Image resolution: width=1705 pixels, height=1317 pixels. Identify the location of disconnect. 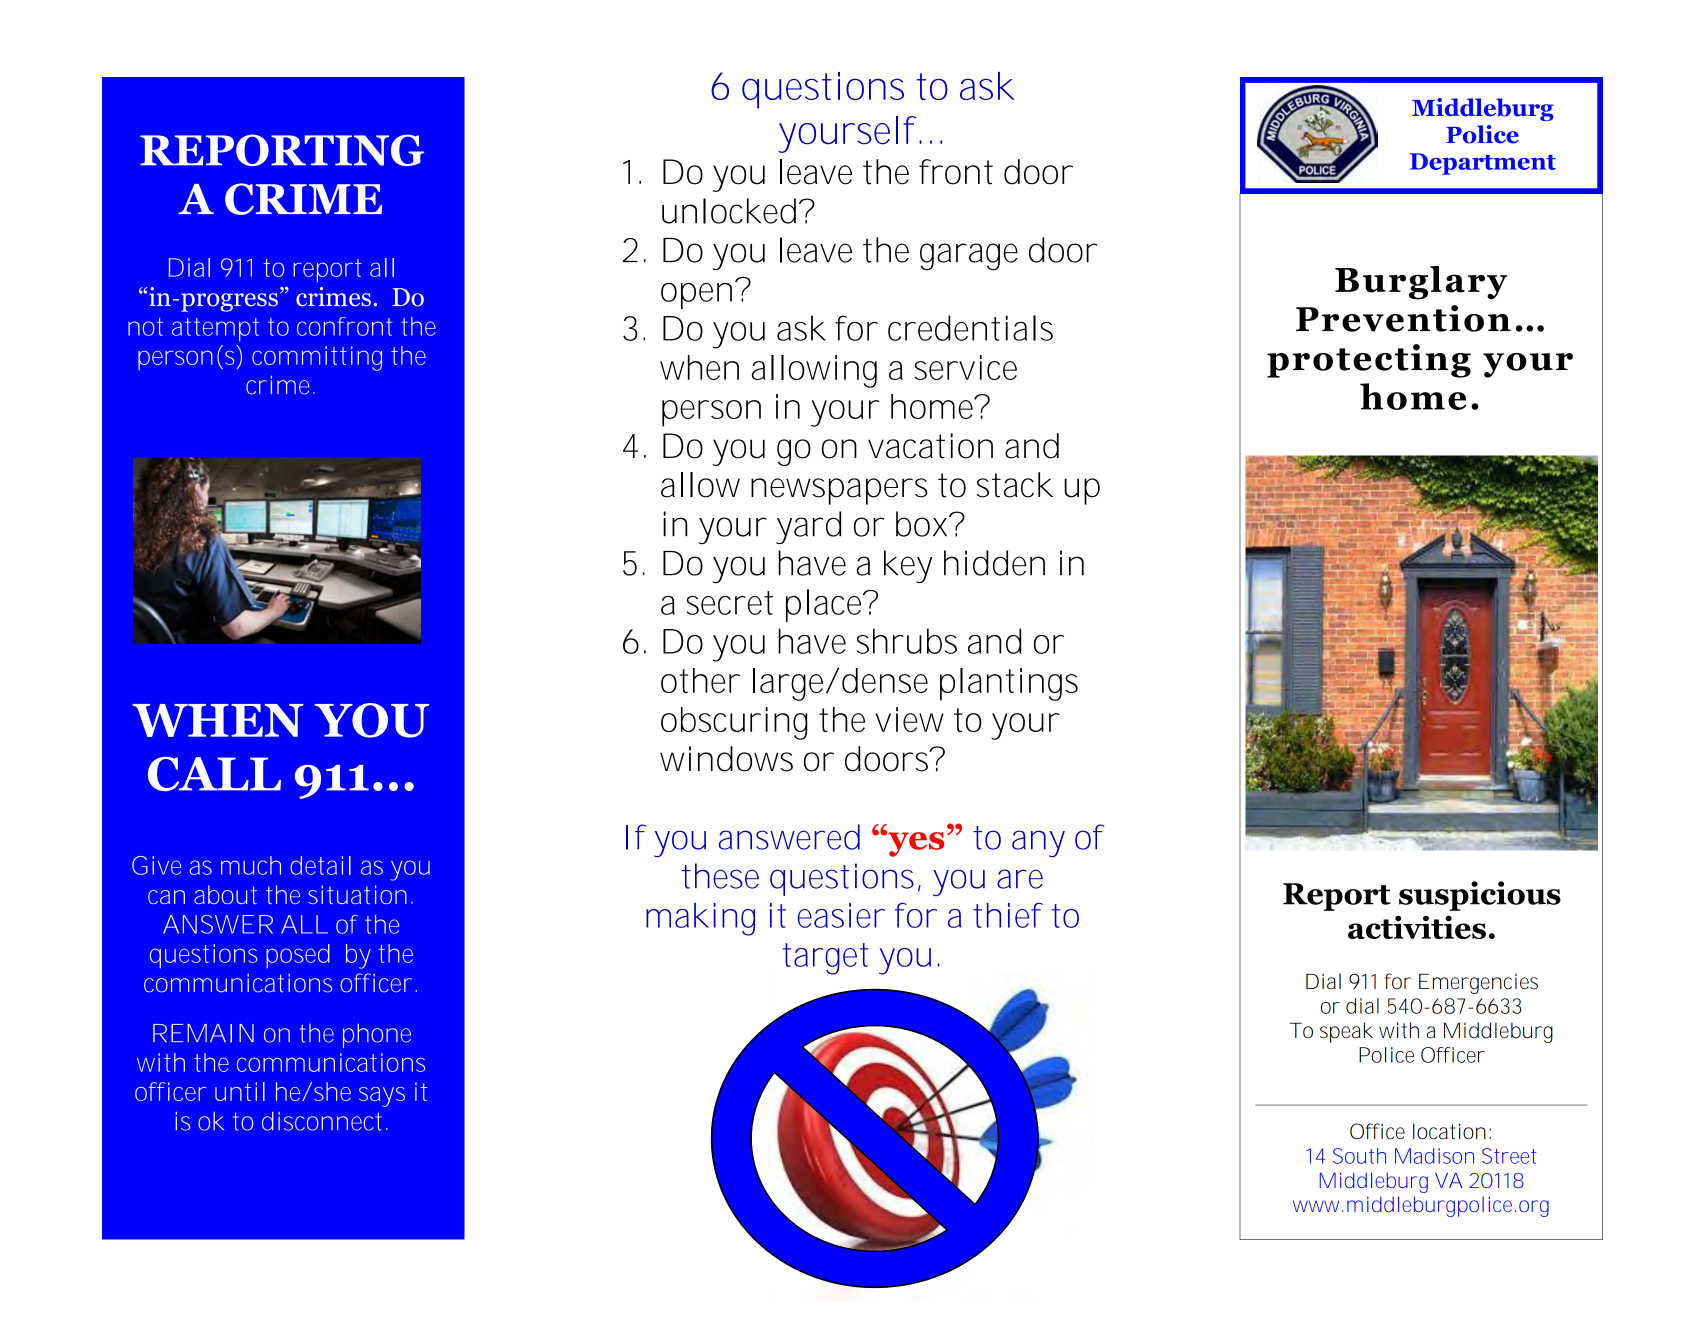
(325, 1121).
